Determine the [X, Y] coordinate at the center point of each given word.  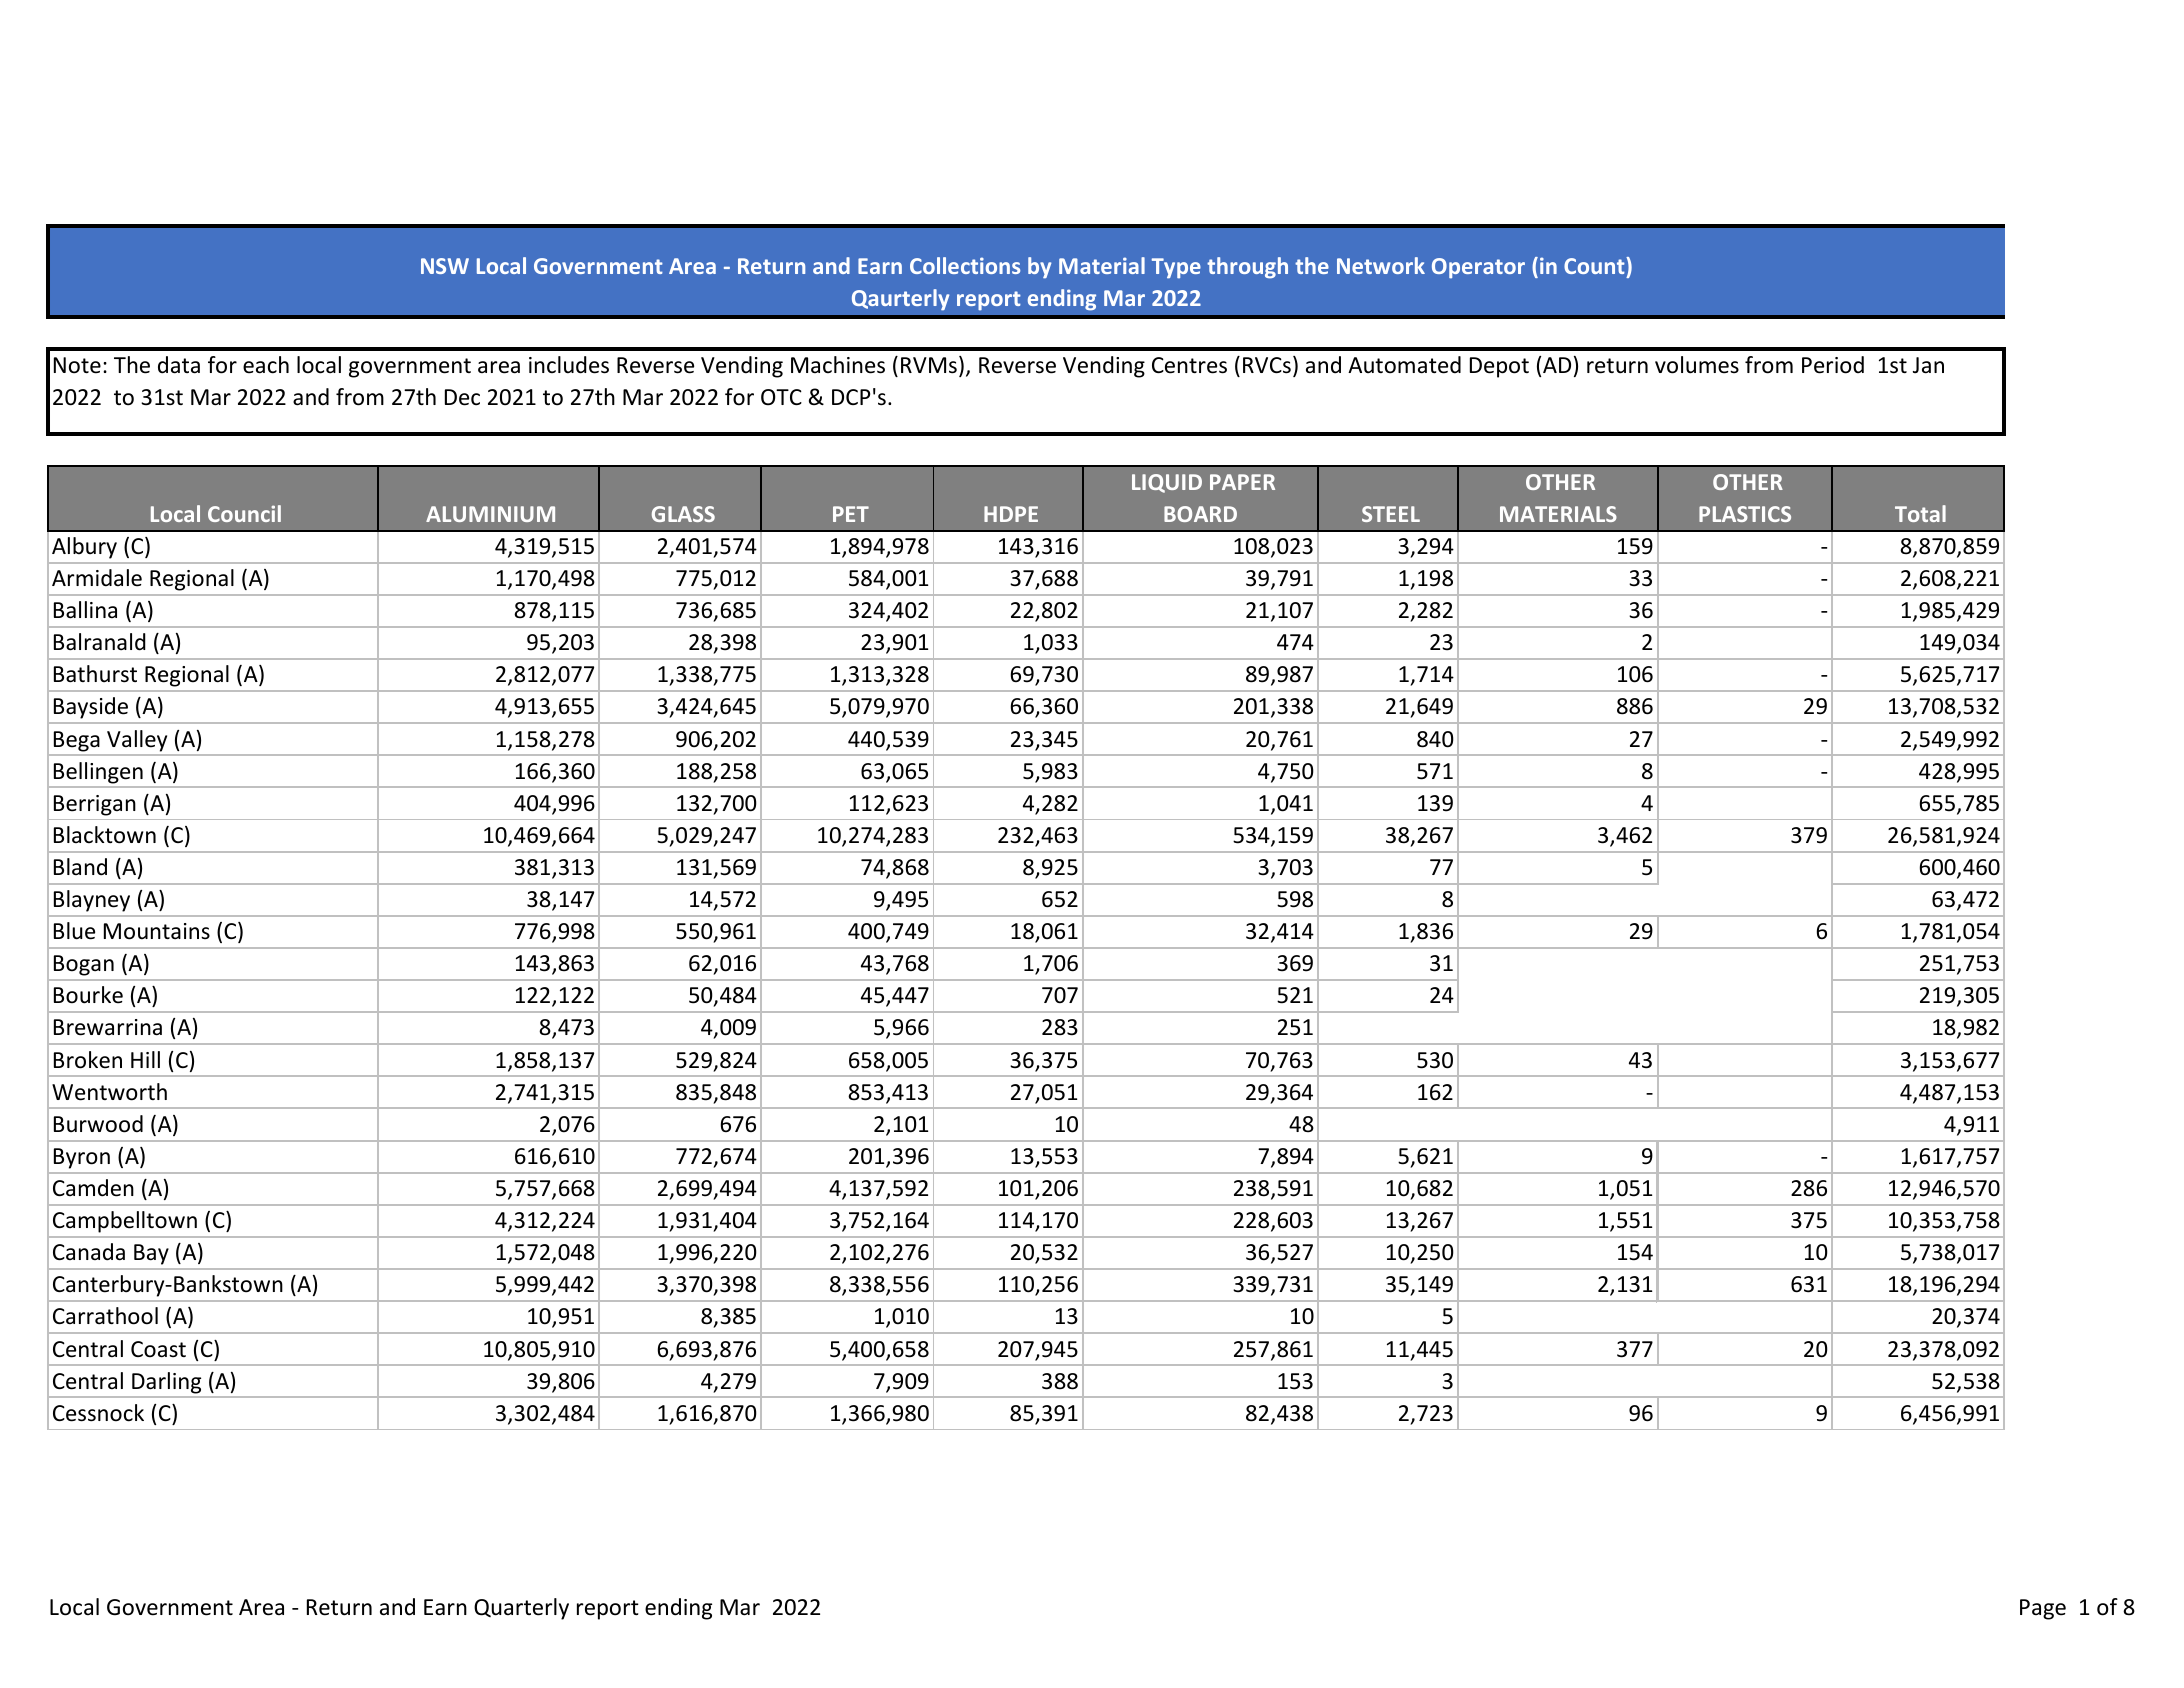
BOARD [1200, 514]
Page [2043, 1609]
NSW [445, 266]
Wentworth [109, 1092]
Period [1833, 365]
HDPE [1011, 514]
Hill [145, 1059]
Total [1920, 513]
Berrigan [95, 805]
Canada [89, 1252]
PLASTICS [1745, 514]
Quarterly [521, 1609]
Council [244, 513]
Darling [166, 1383]
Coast [158, 1349]
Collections [965, 265]
